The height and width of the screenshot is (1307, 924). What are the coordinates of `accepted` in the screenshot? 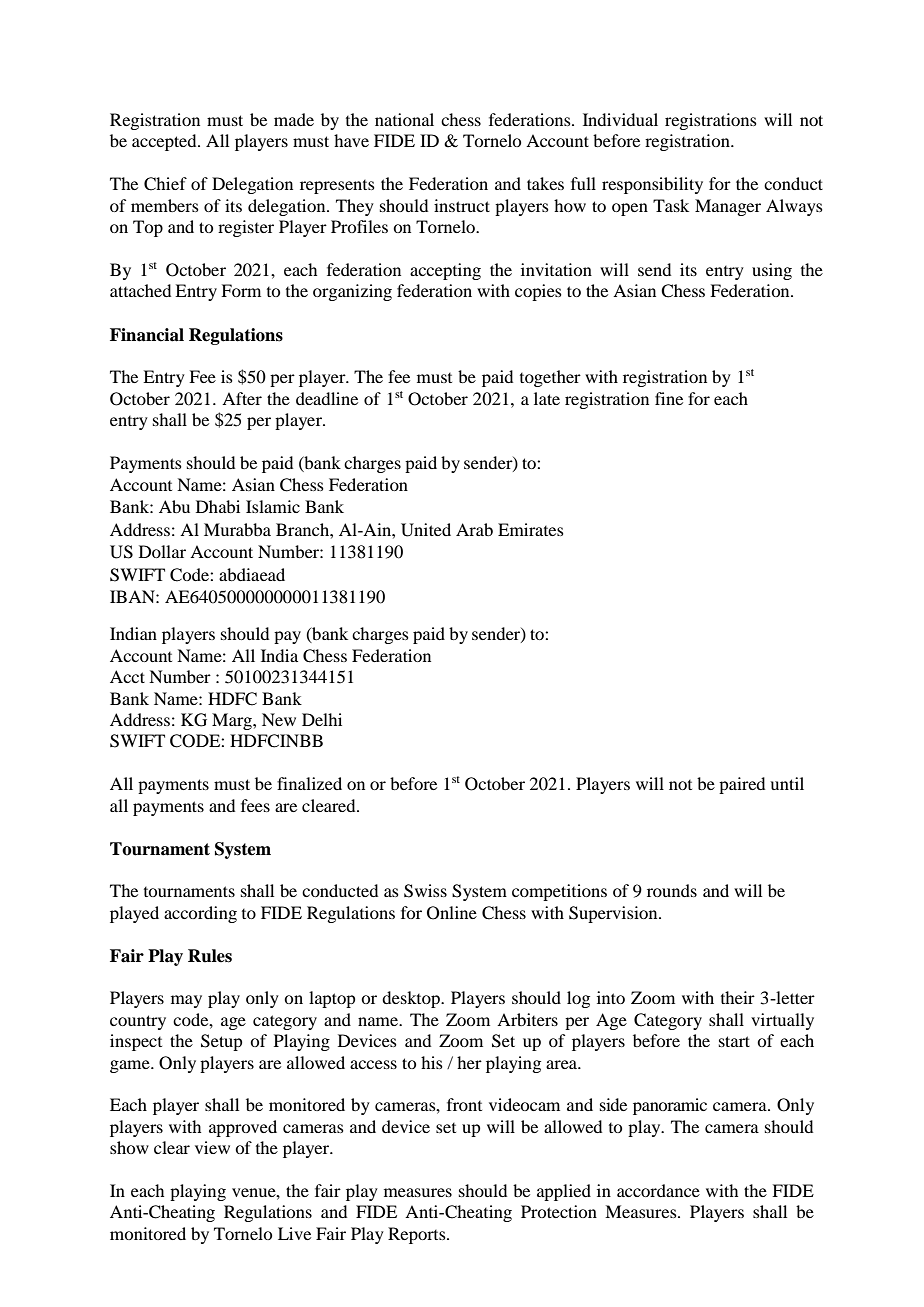 It's located at (165, 142).
